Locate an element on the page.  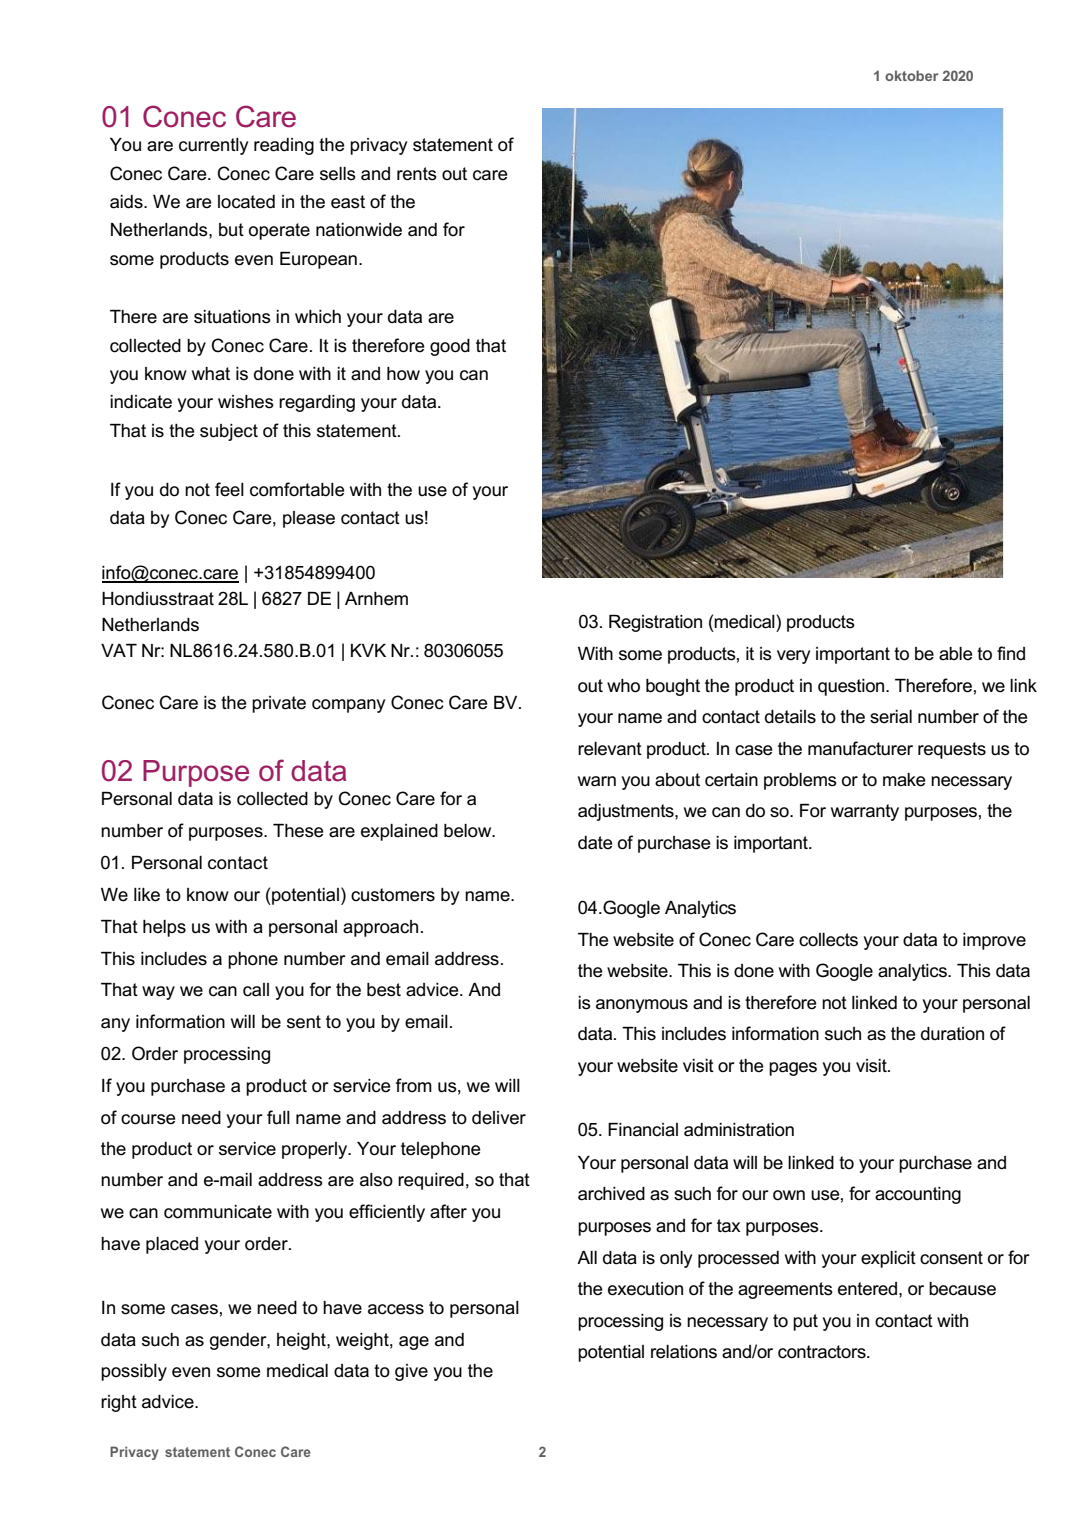
private is located at coordinates (279, 704).
